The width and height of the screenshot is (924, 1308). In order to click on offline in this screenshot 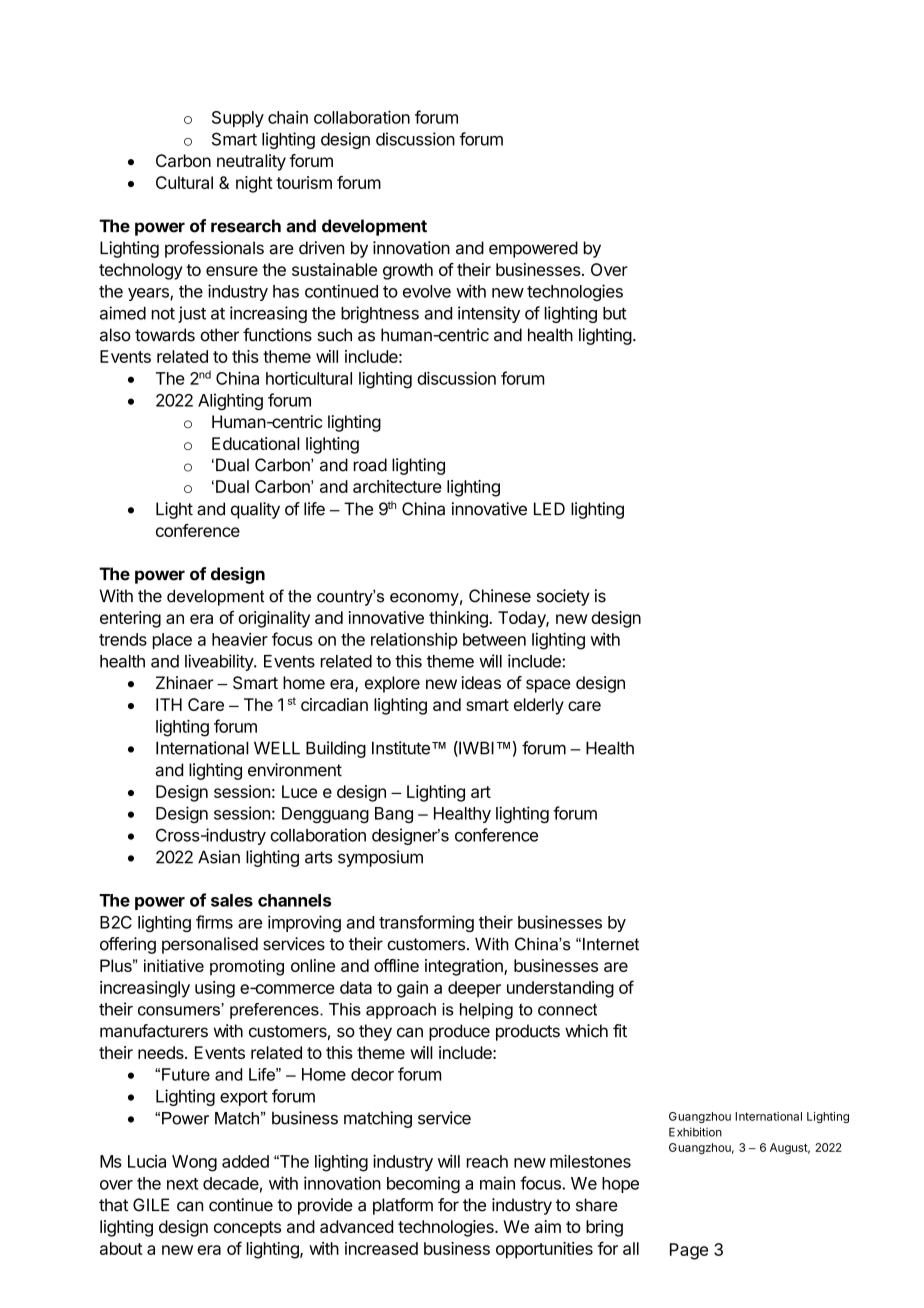, I will do `click(396, 965)`.
